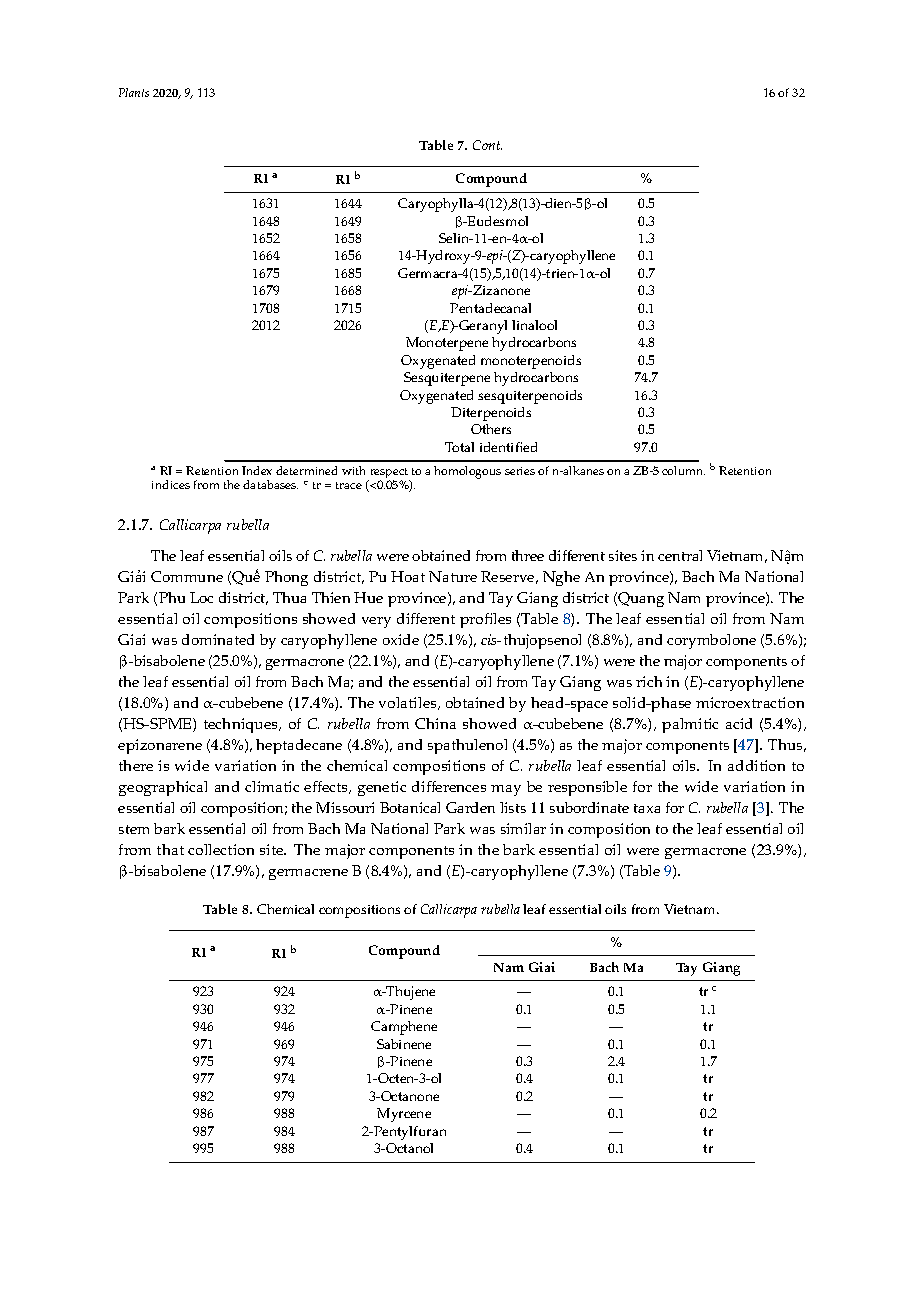 This page has height=1308, width=924. Describe the element at coordinates (134, 92) in the page. I see `Plants` at that location.
